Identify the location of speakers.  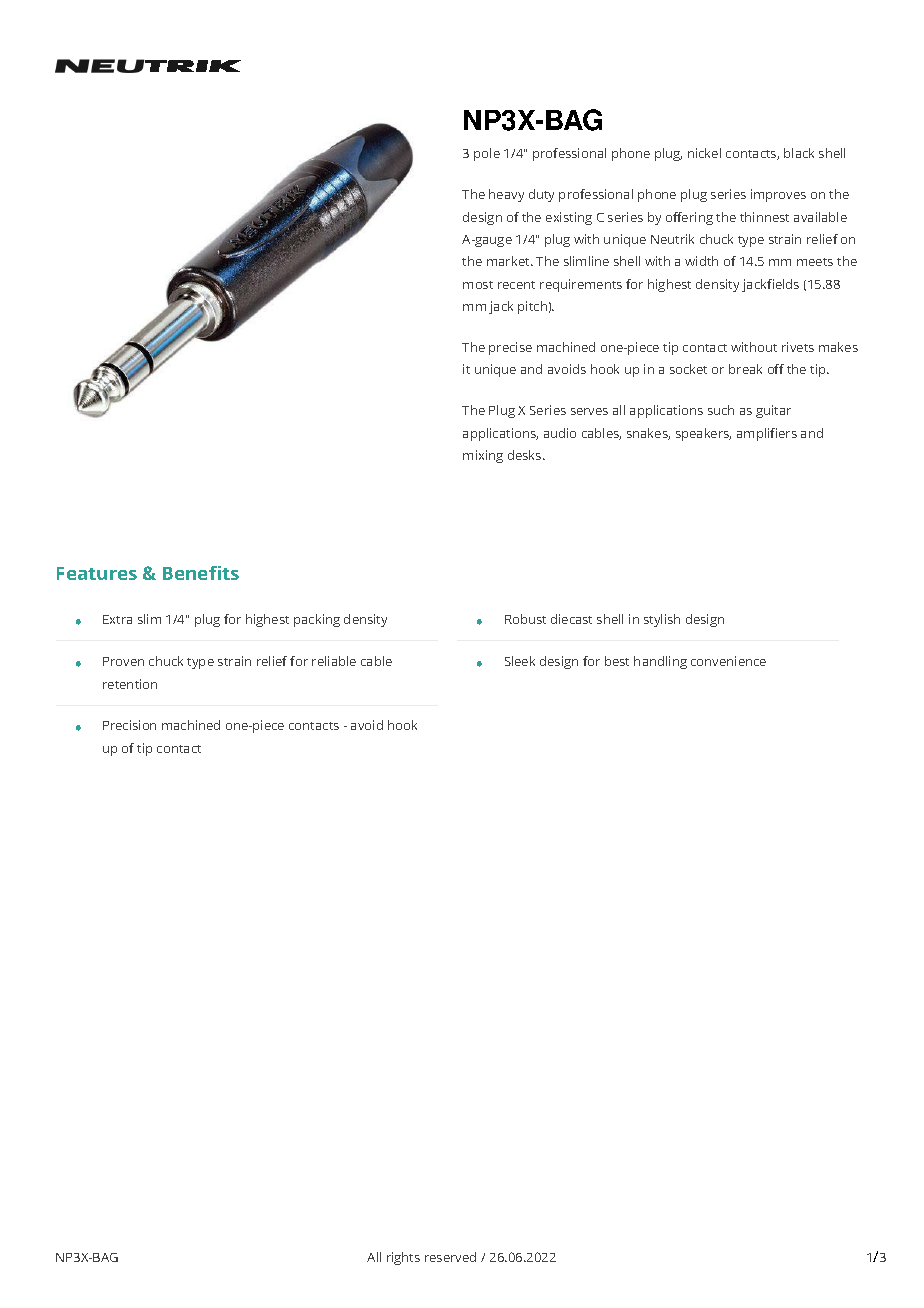
(703, 434).
